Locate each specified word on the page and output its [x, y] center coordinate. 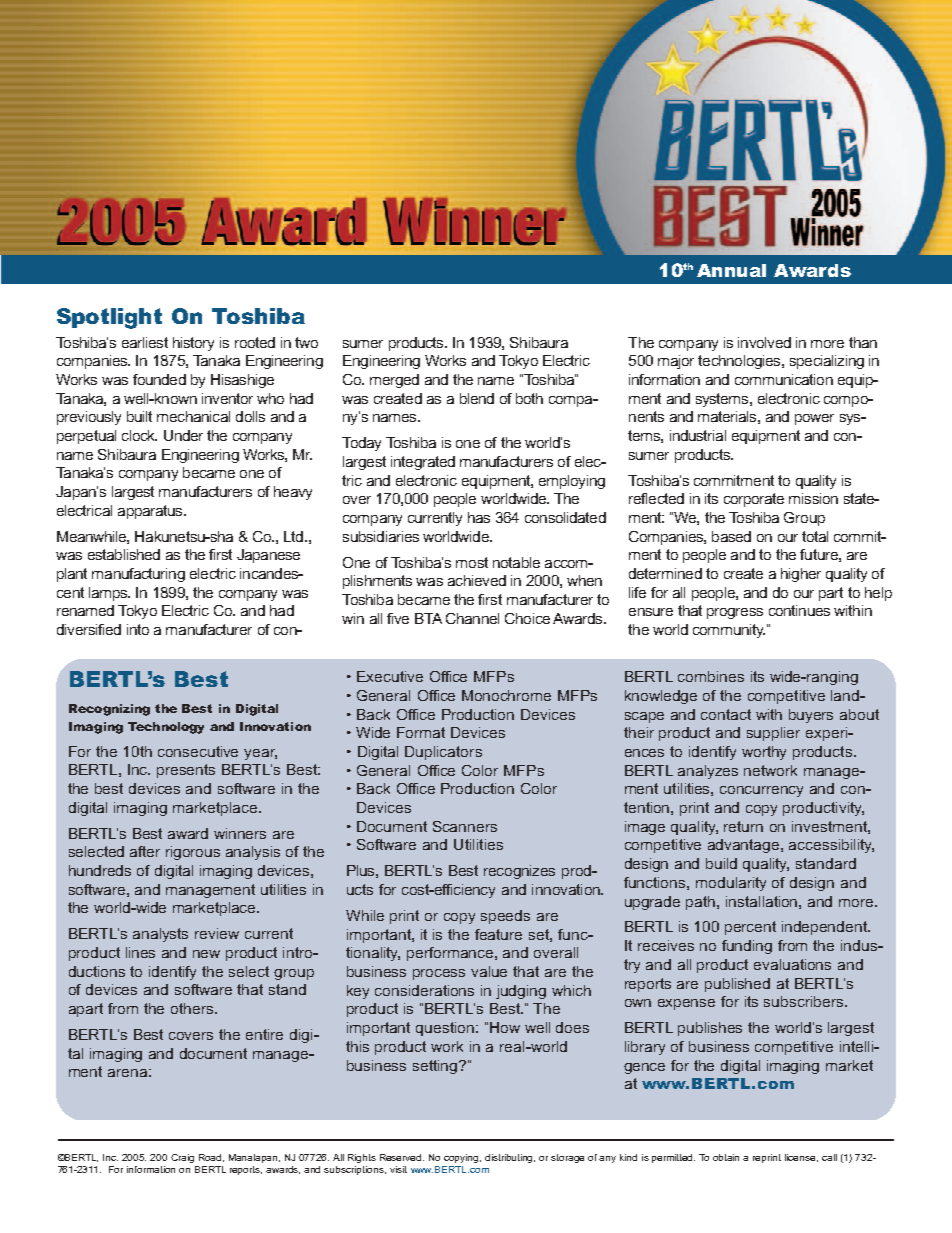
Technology [166, 728]
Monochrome [506, 695]
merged [394, 381]
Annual [731, 270]
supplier [773, 734]
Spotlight [109, 318]
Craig [182, 1158]
